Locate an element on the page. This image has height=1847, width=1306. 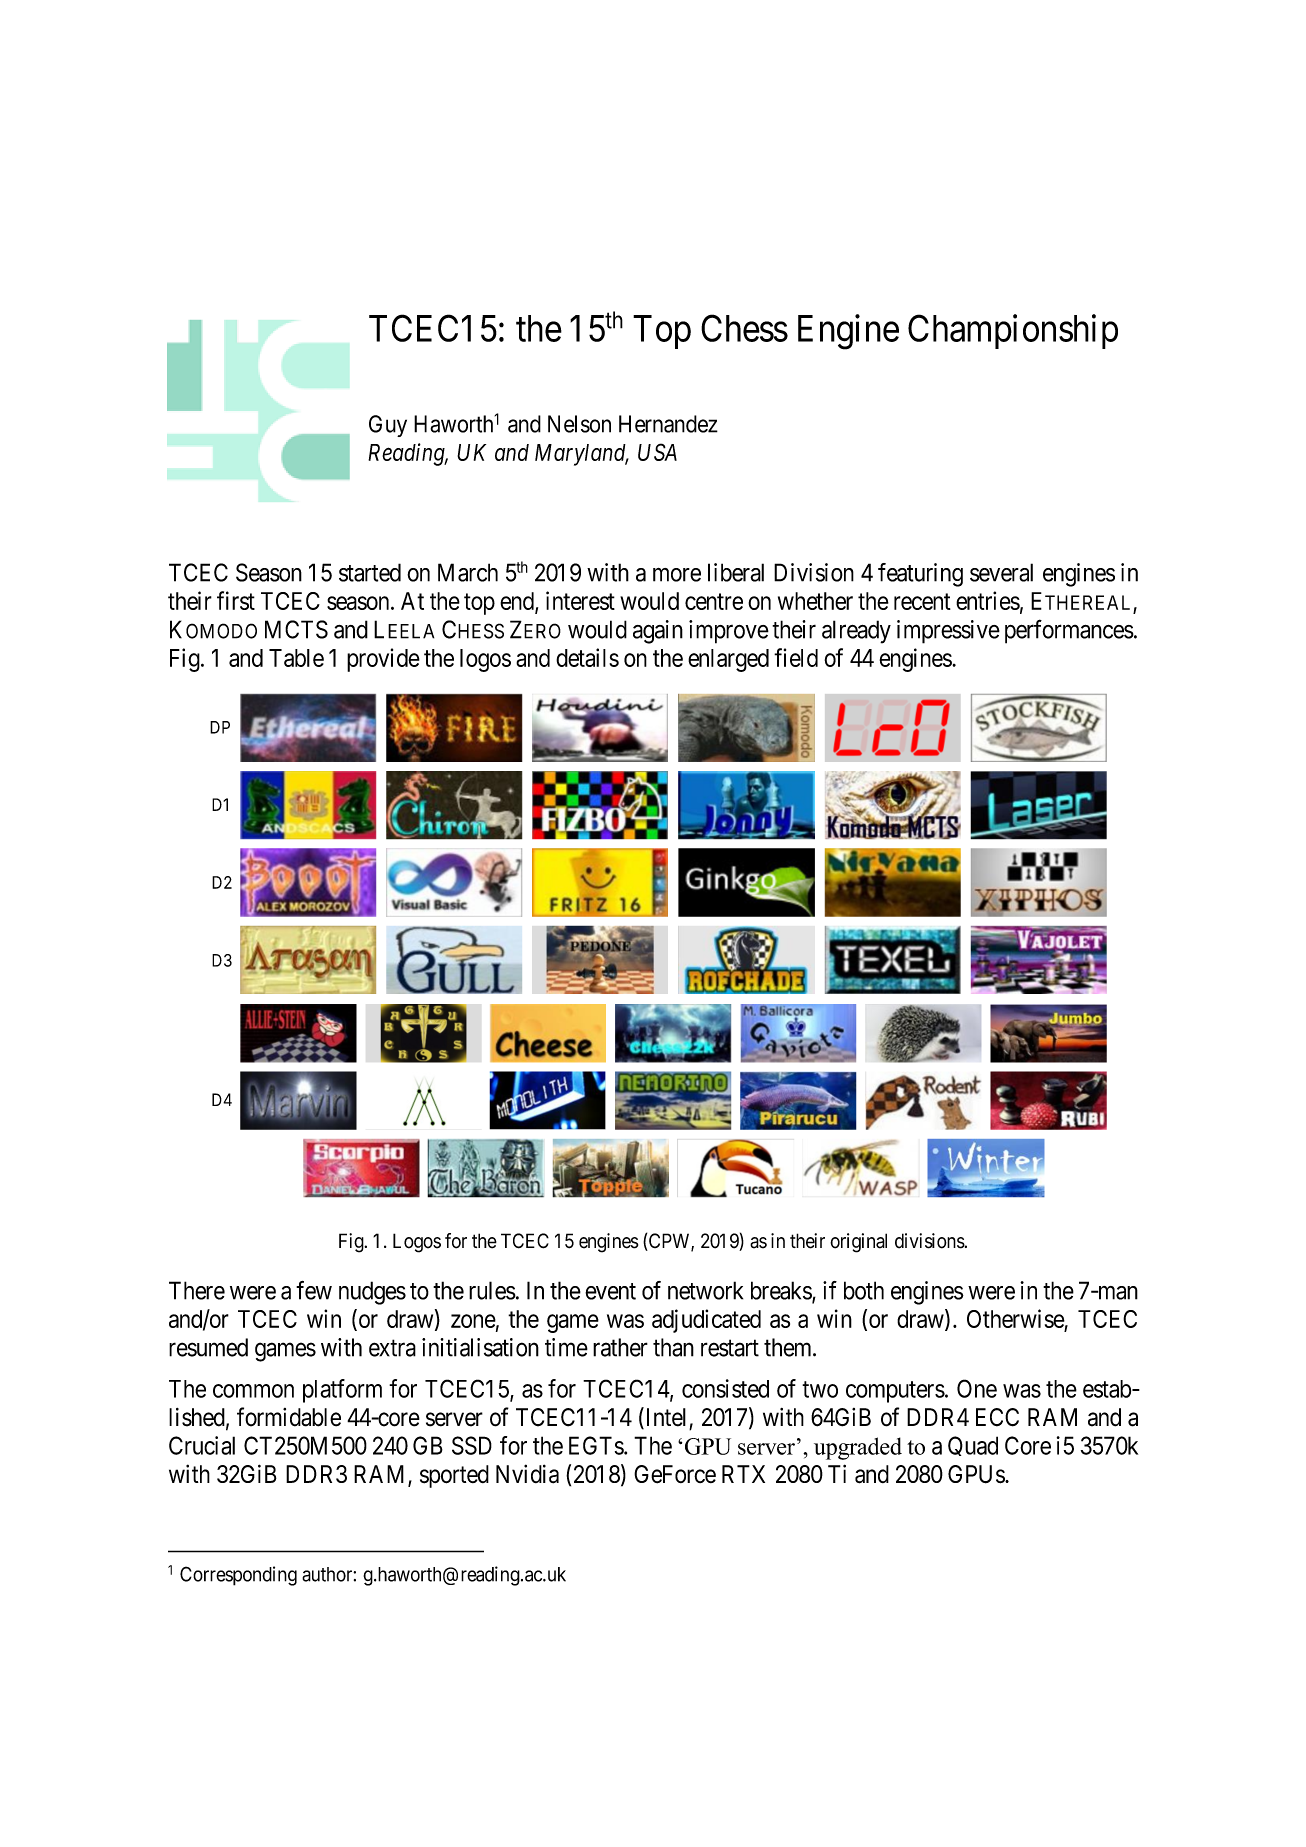
Hernandez is located at coordinates (668, 424).
